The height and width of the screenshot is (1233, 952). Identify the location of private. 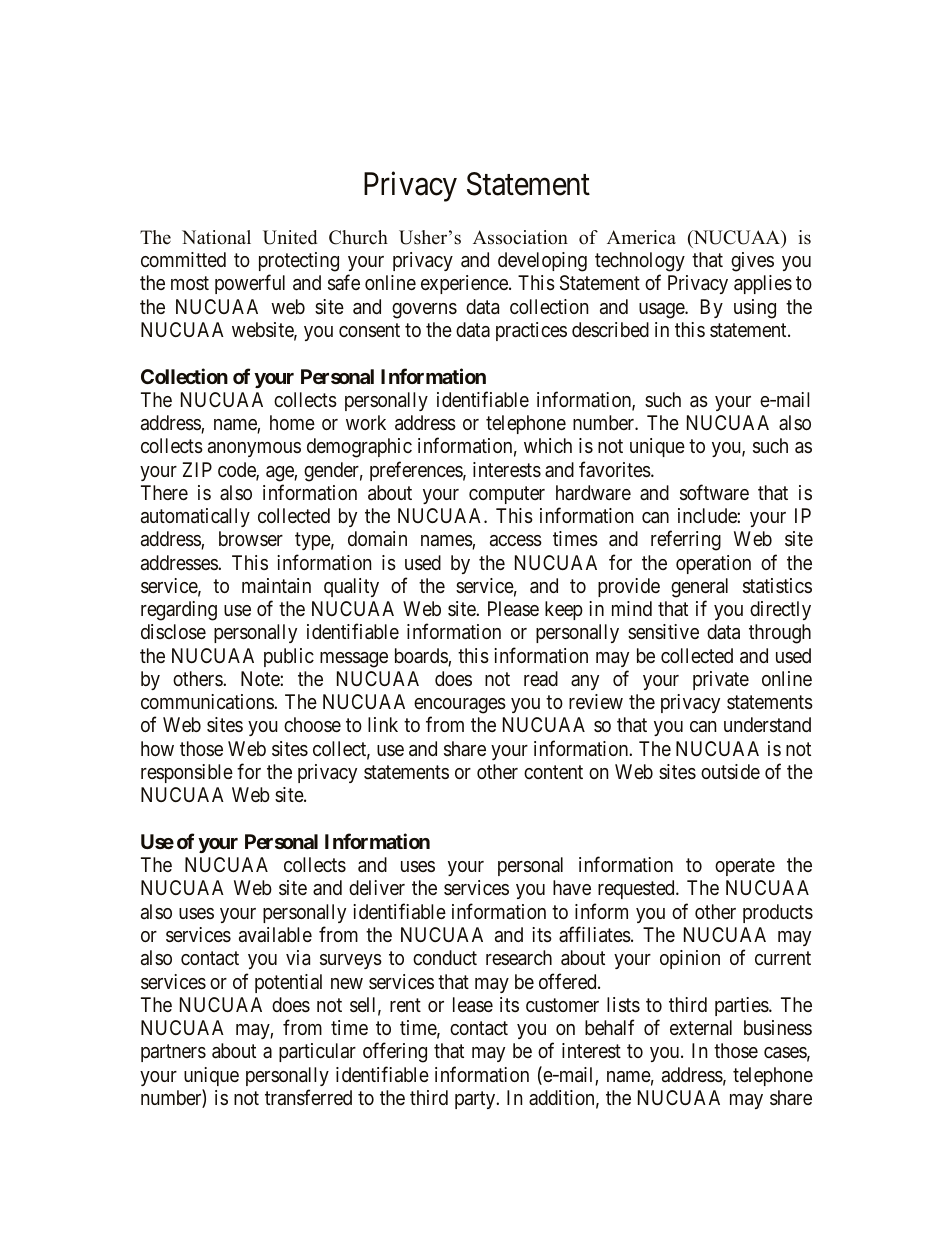
(721, 680).
